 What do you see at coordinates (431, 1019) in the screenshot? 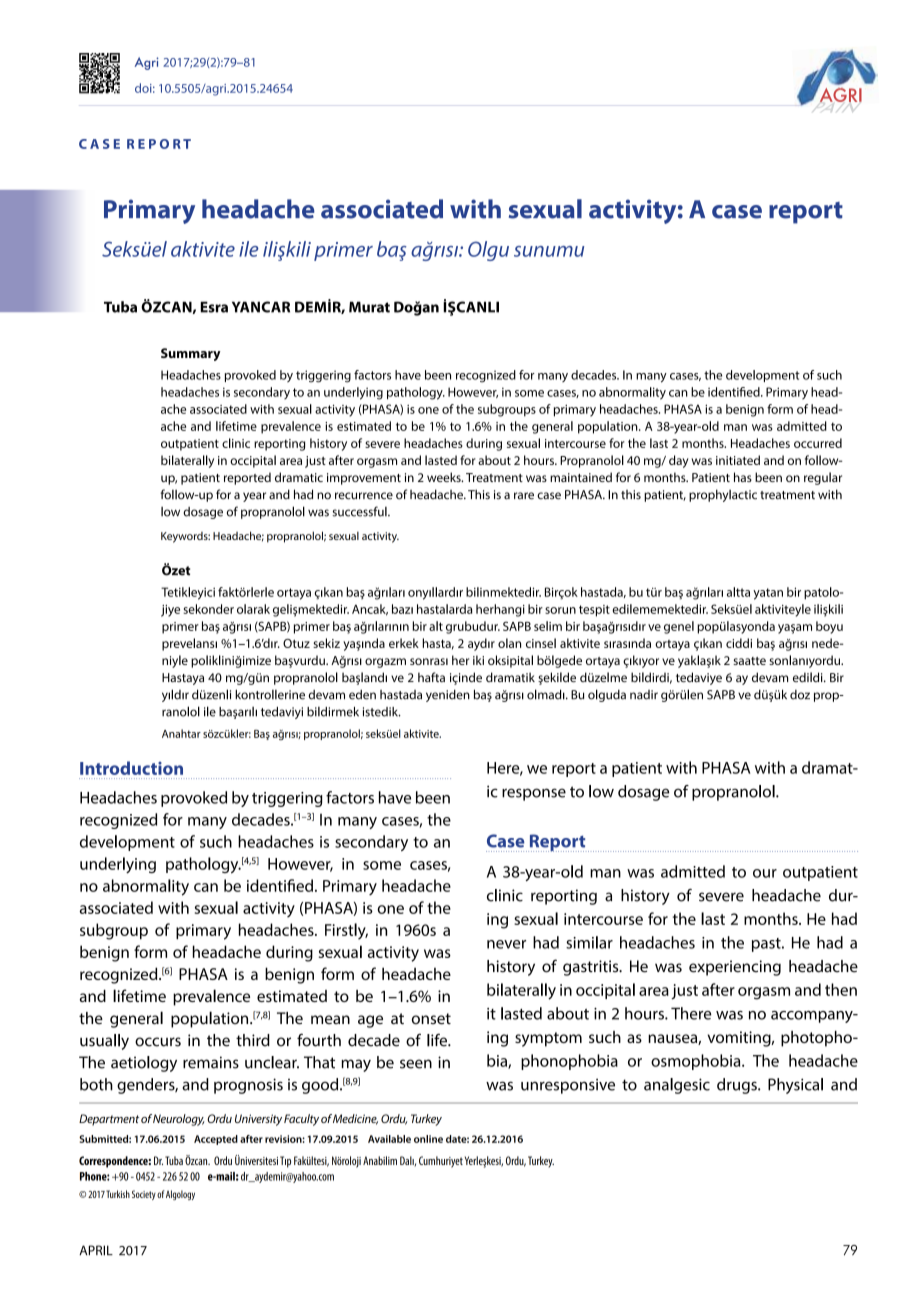
I see `onset` at bounding box center [431, 1019].
